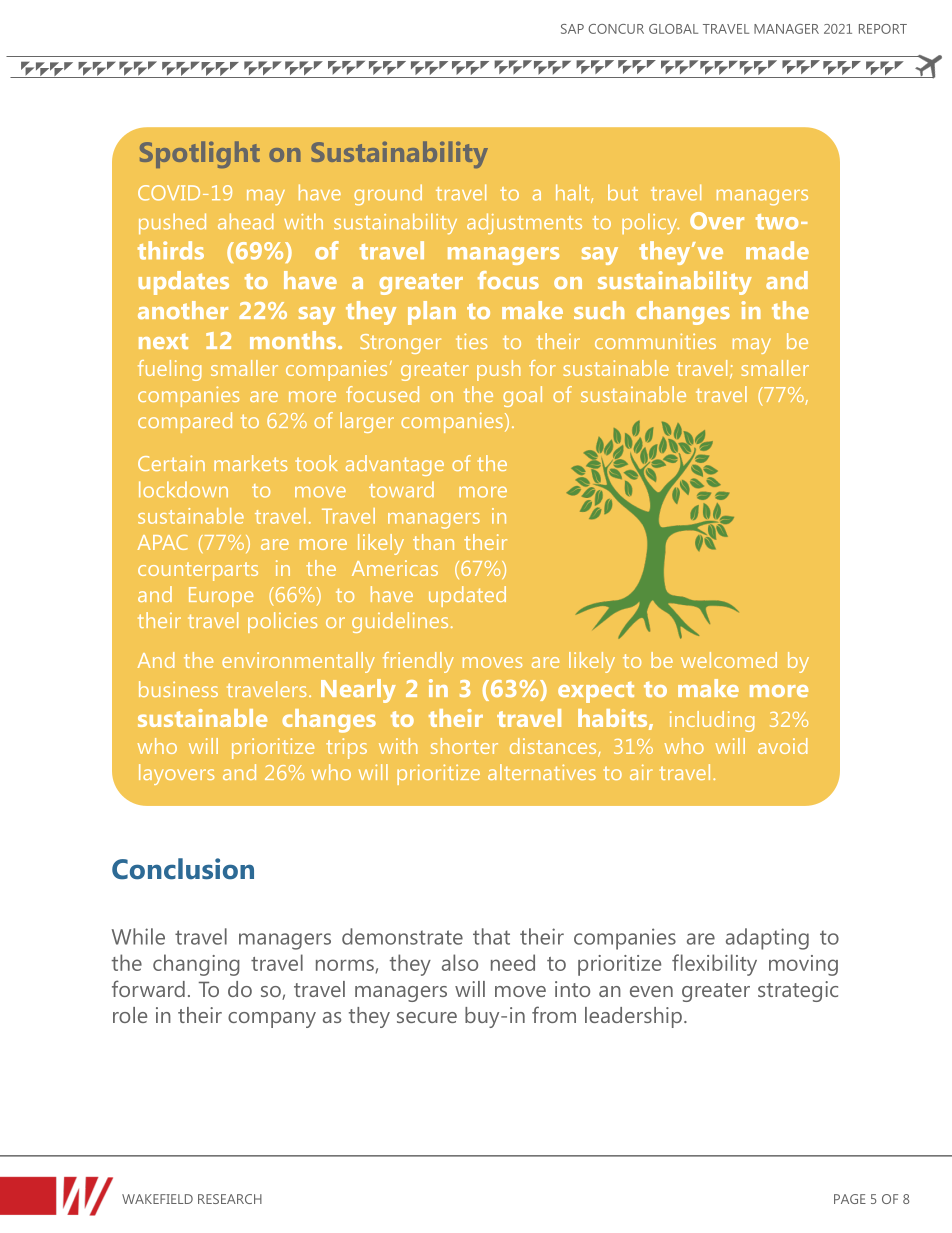  Describe the element at coordinates (554, 1014) in the screenshot. I see `from` at that location.
